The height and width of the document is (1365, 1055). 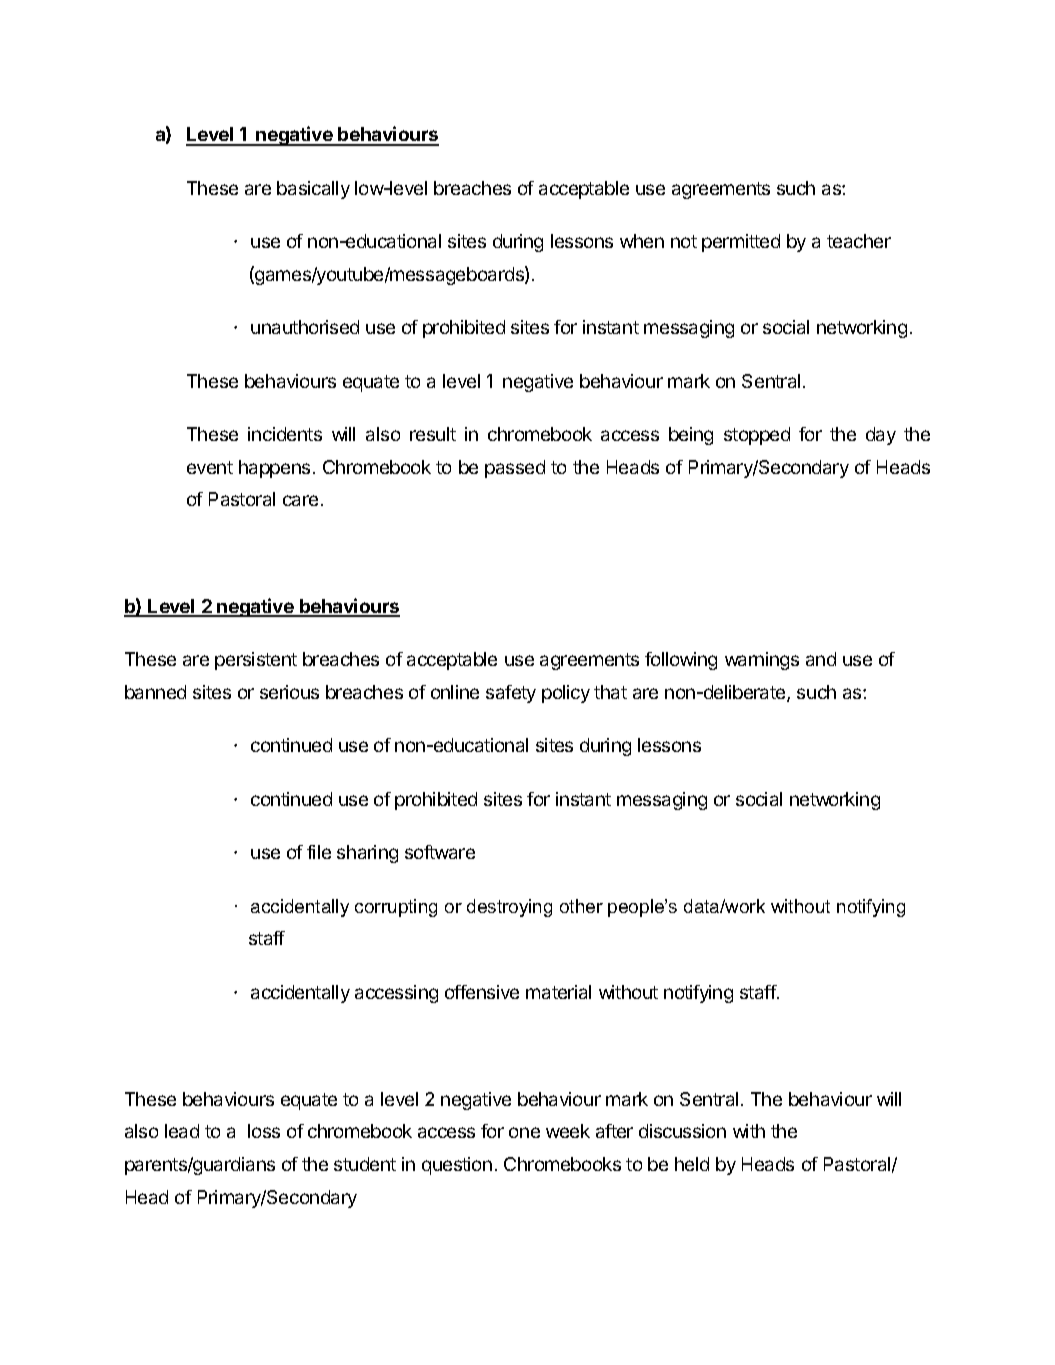 I want to click on safety, so click(x=511, y=694).
